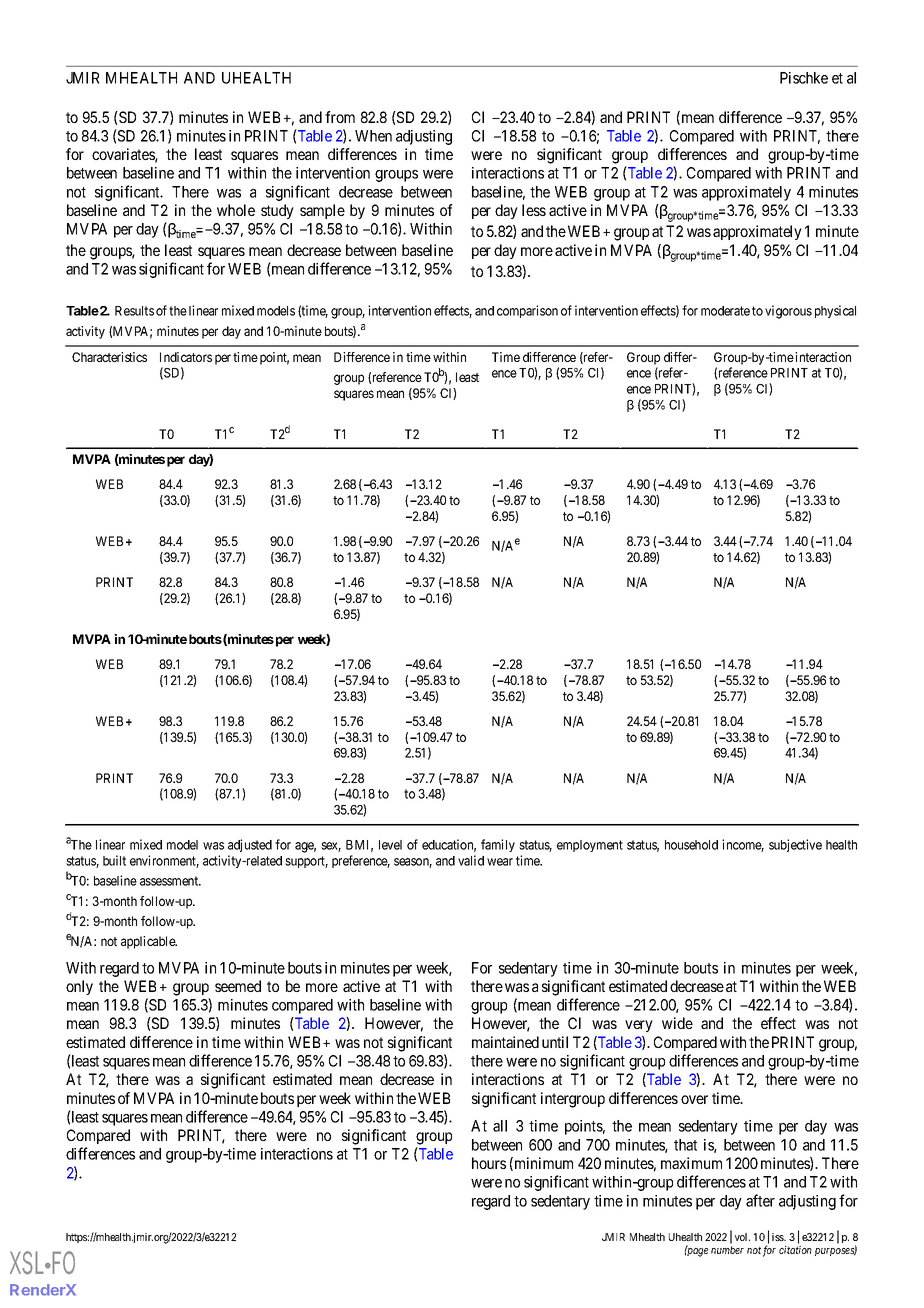 This screenshot has height=1308, width=924. Describe the element at coordinates (489, 1163) in the screenshot. I see `hours` at that location.
